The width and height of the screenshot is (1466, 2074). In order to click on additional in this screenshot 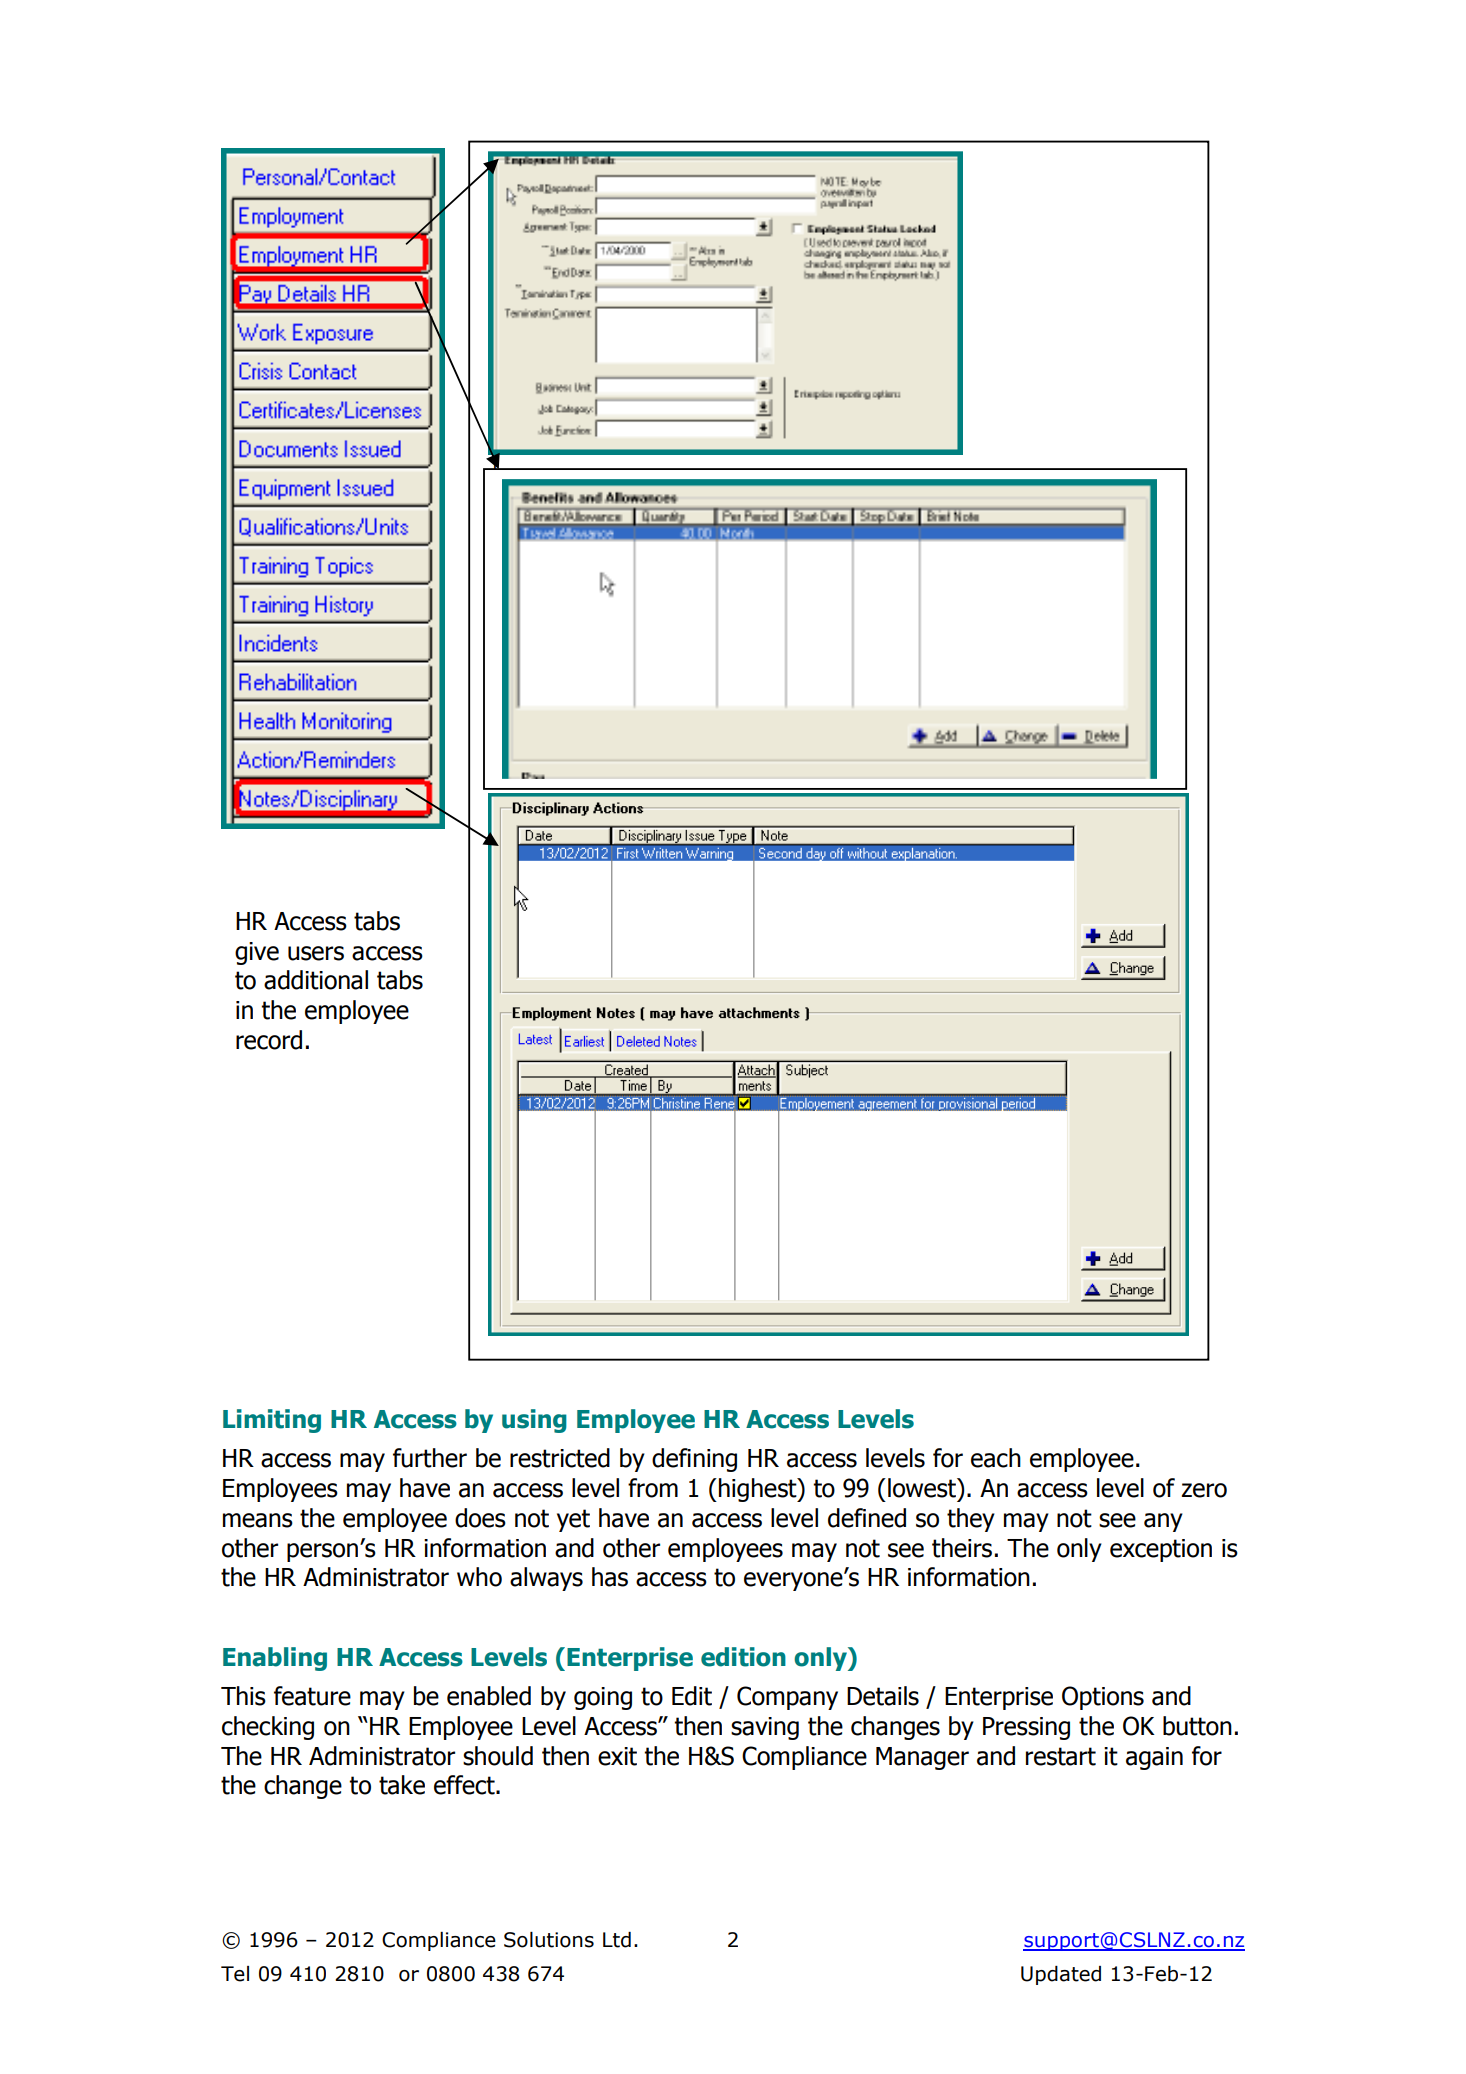, I will do `click(316, 980)`.
